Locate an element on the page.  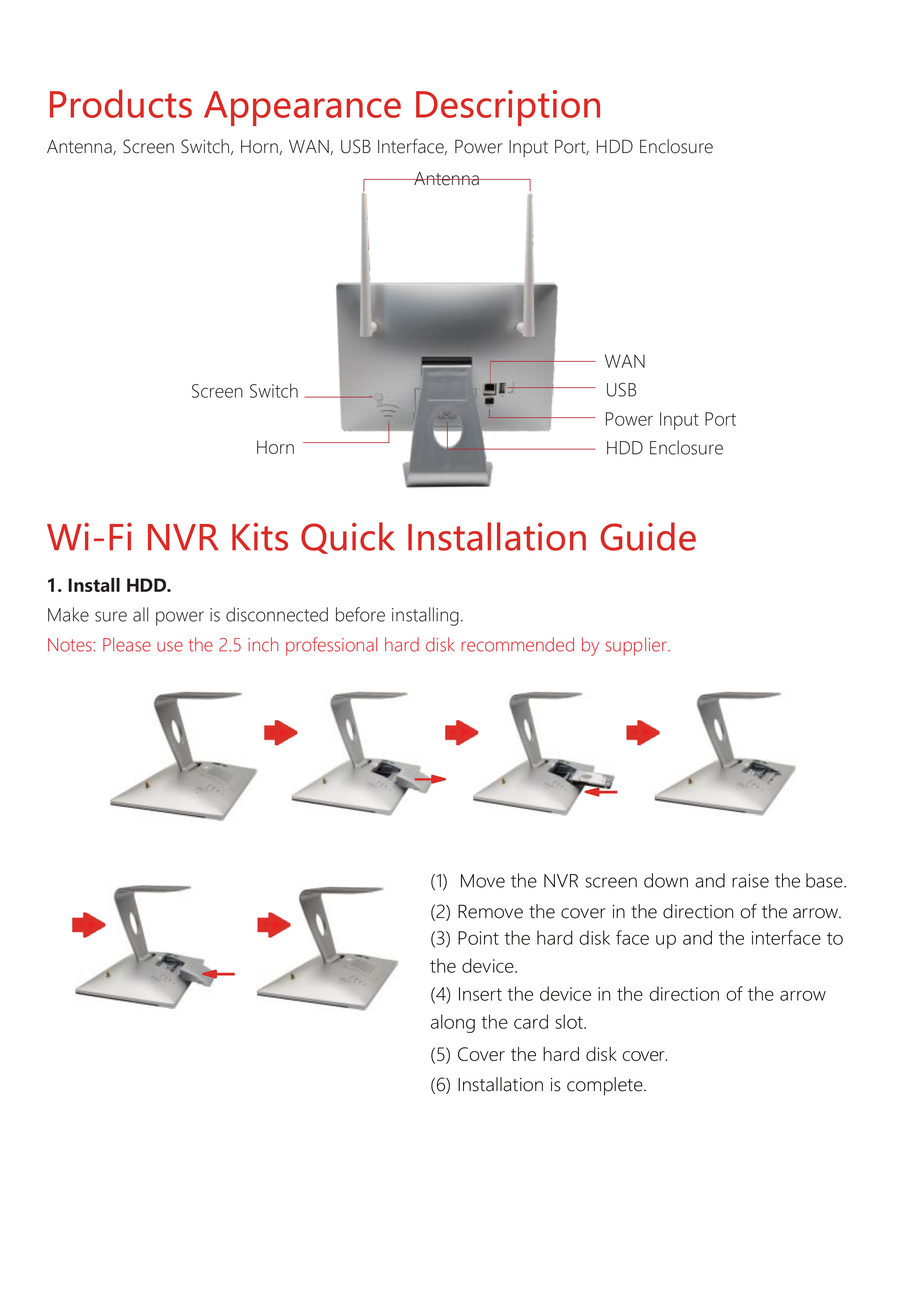
Insert is located at coordinates (480, 994).
